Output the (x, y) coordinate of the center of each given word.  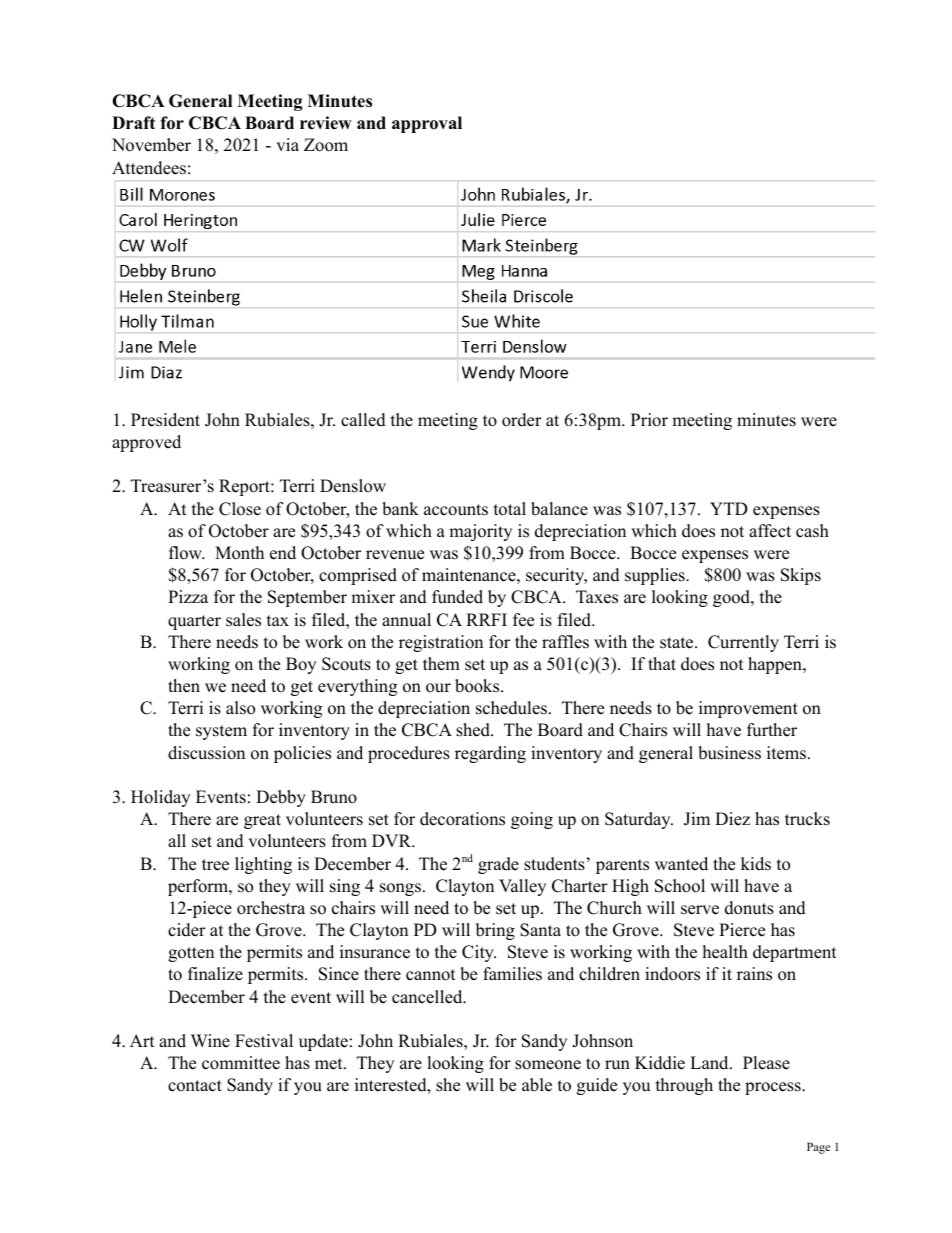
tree (215, 865)
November (151, 145)
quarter (194, 622)
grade (498, 865)
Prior (649, 420)
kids (756, 864)
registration (441, 643)
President (165, 420)
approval (427, 124)
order (522, 420)
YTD (729, 508)
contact (195, 1086)
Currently (743, 643)
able (537, 1085)
